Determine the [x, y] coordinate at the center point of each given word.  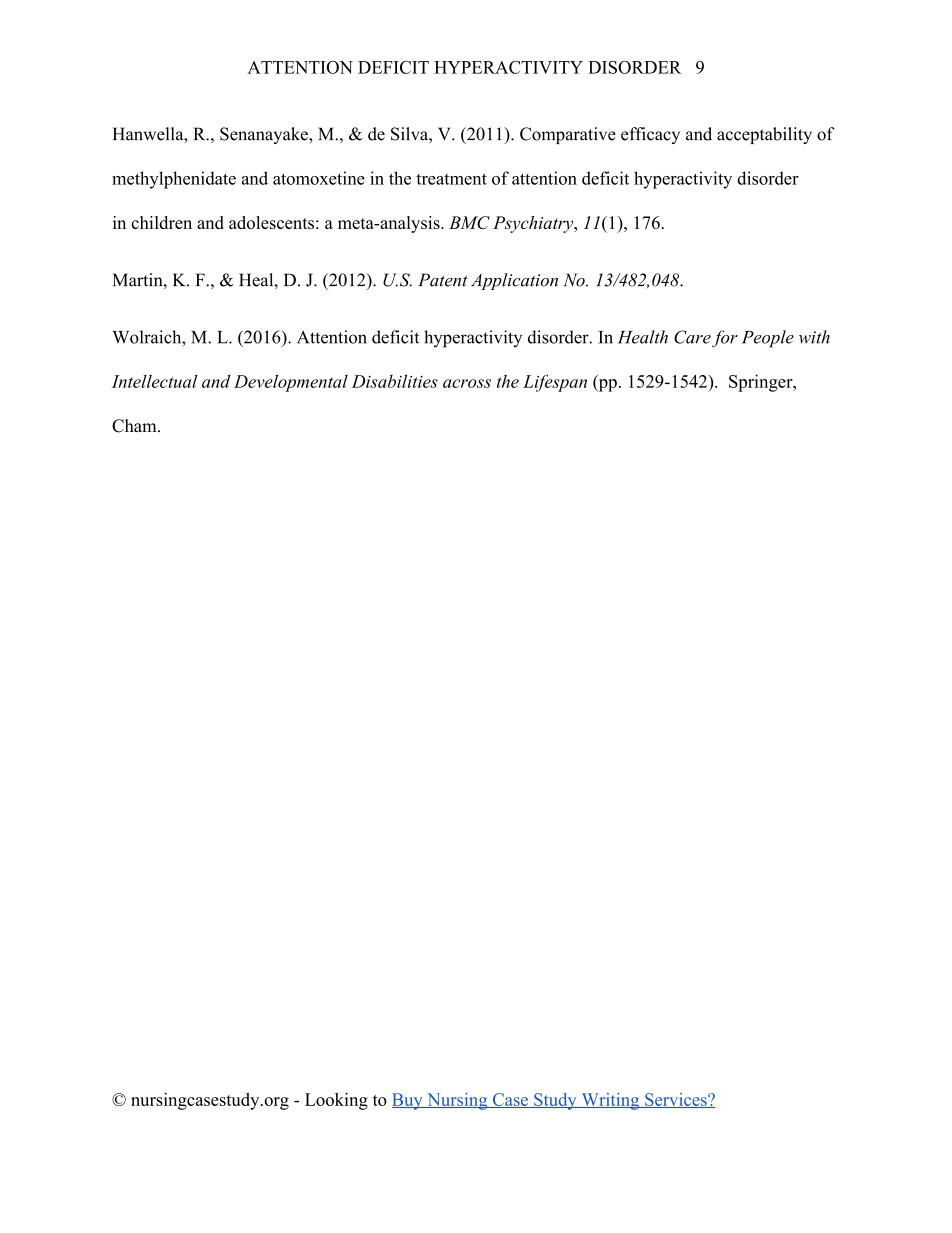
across [467, 383]
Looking [336, 1101]
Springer [762, 383]
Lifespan [555, 383]
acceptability [764, 135]
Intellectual [154, 381]
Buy [408, 1101]
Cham [135, 426]
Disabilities [395, 381]
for [725, 339]
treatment [451, 179]
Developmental [291, 383]
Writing [610, 1101]
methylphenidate [174, 180]
